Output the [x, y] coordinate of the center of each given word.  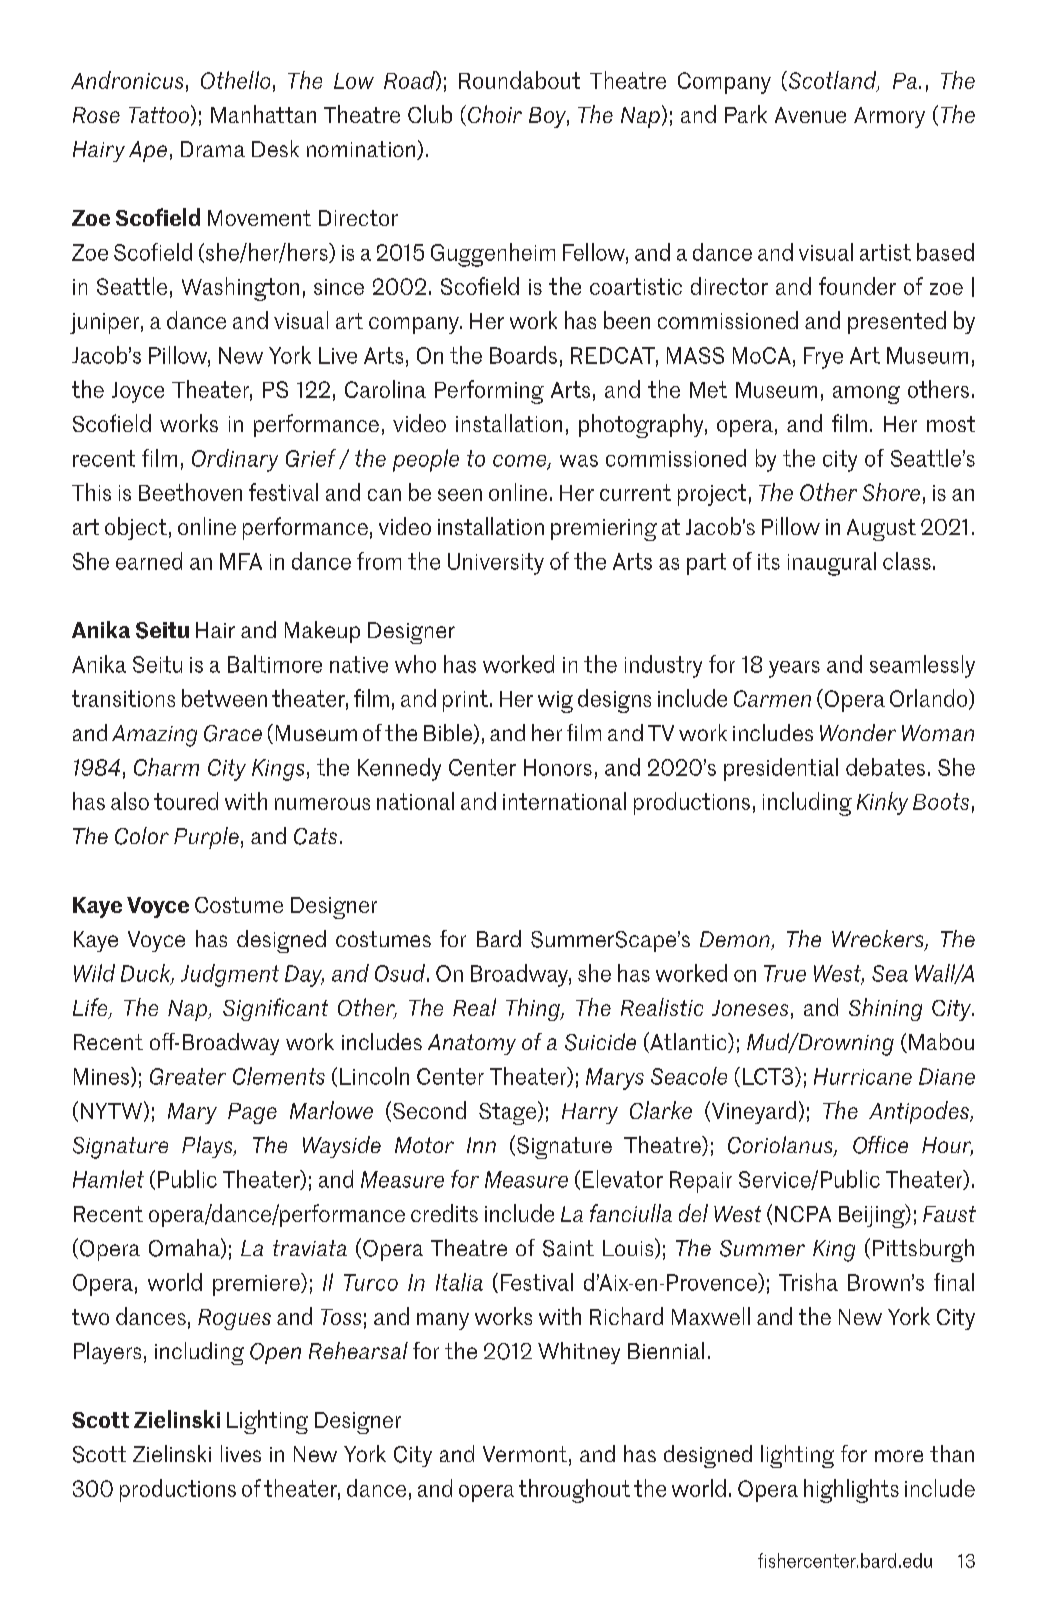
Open [275, 1353]
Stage [509, 1113]
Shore [891, 492]
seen [460, 495]
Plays [208, 1147]
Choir [495, 114]
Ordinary [235, 460]
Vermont [525, 1454]
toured [186, 801]
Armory [889, 117]
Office [880, 1145]
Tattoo [159, 115]
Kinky [882, 803]
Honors [558, 767]
